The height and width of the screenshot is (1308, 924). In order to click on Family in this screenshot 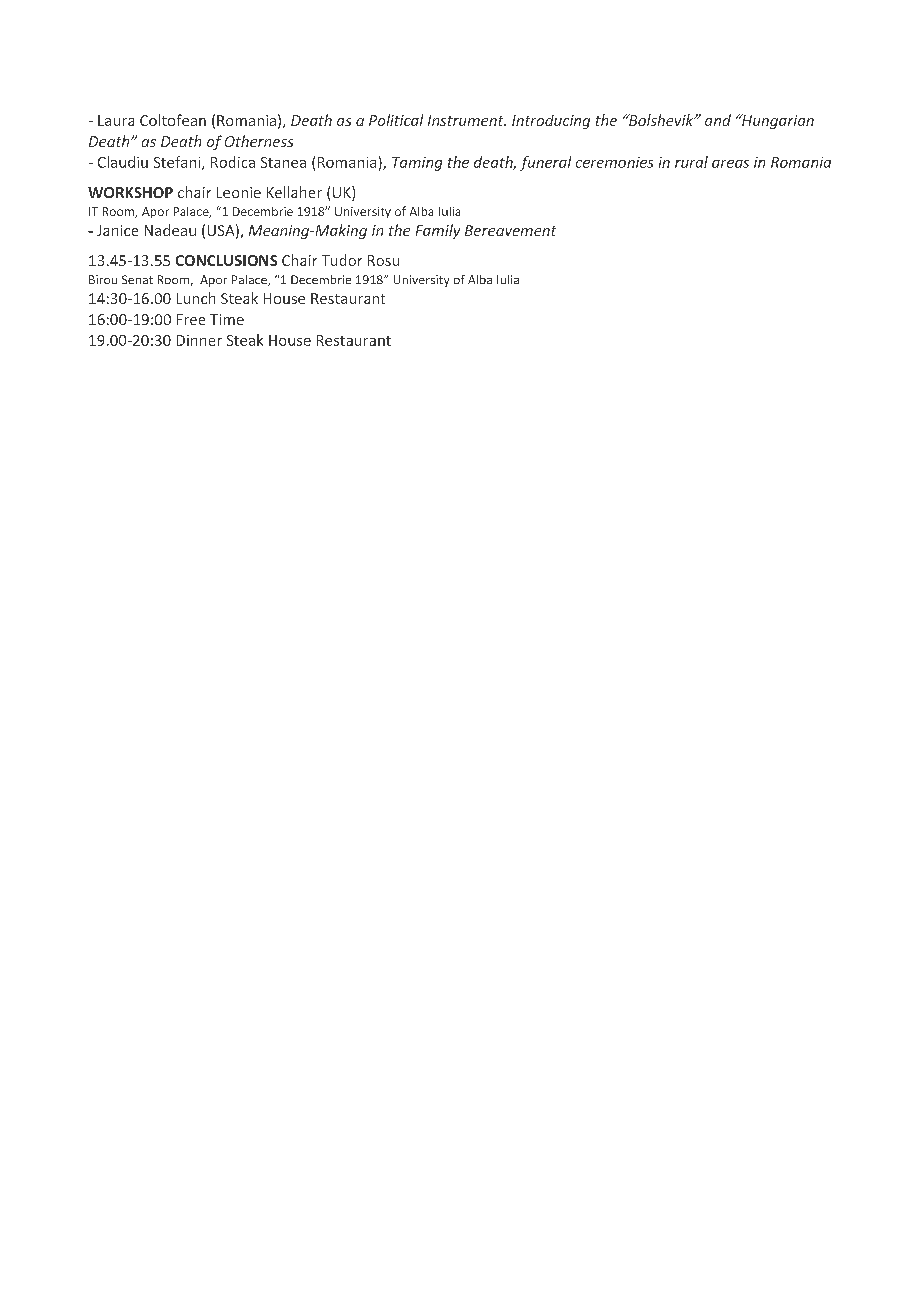, I will do `click(438, 231)`.
